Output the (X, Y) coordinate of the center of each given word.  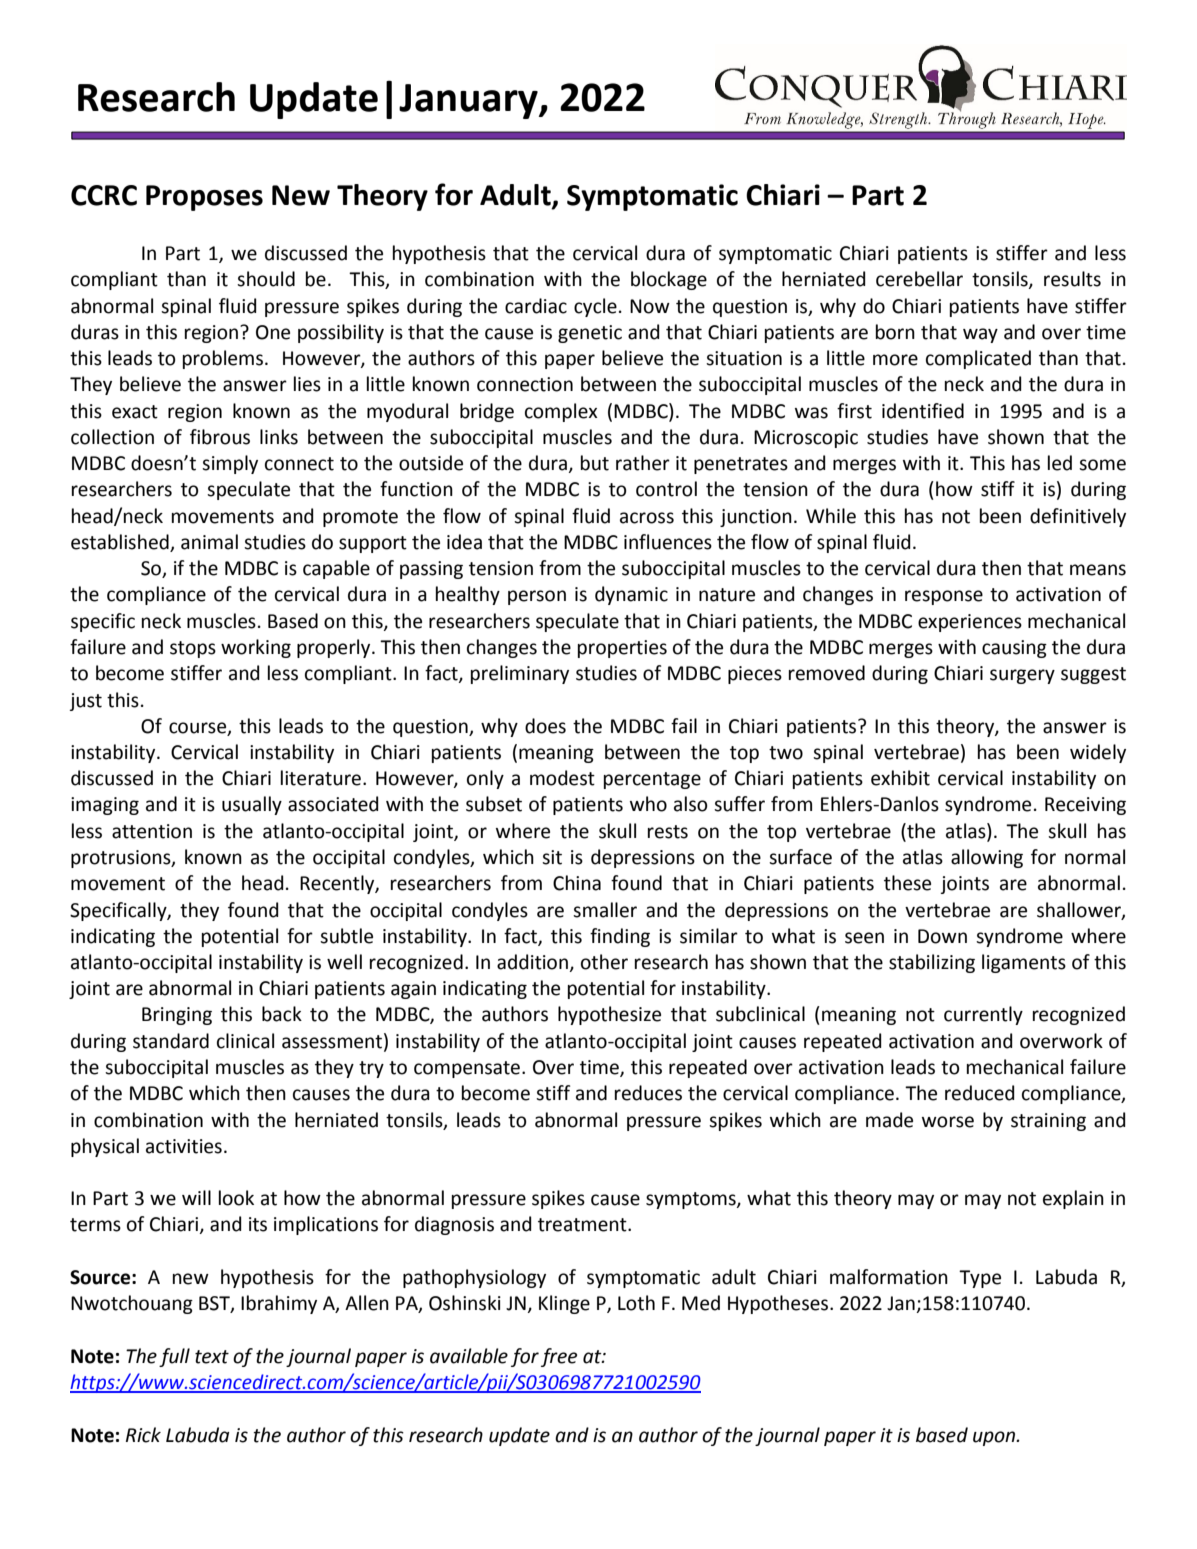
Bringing (177, 1016)
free (559, 1357)
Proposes (204, 198)
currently (983, 1015)
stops (193, 649)
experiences (970, 623)
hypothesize (609, 1015)
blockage (669, 280)
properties (622, 649)
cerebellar (919, 279)
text (212, 1357)
